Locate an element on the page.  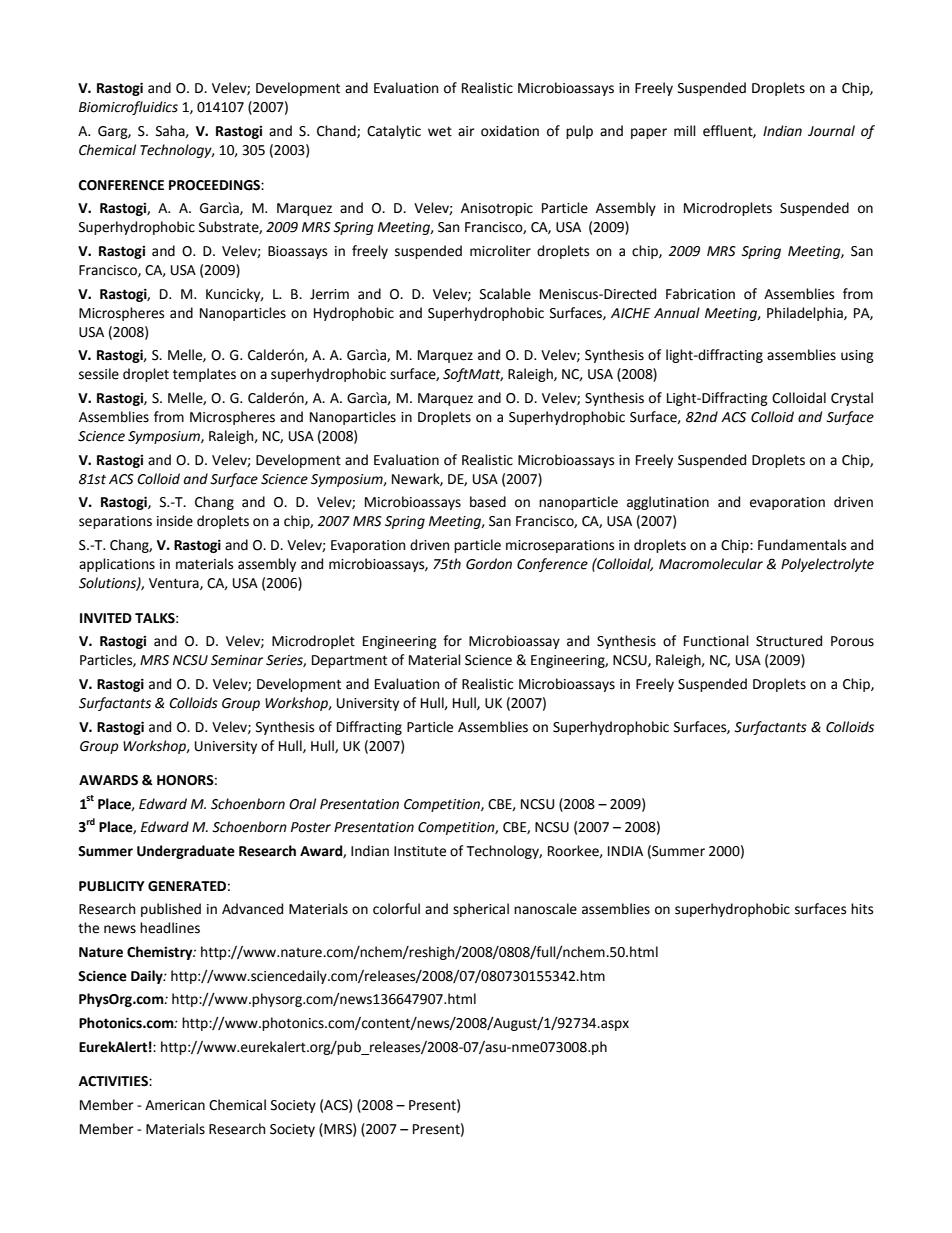
Structured is located at coordinates (789, 641).
